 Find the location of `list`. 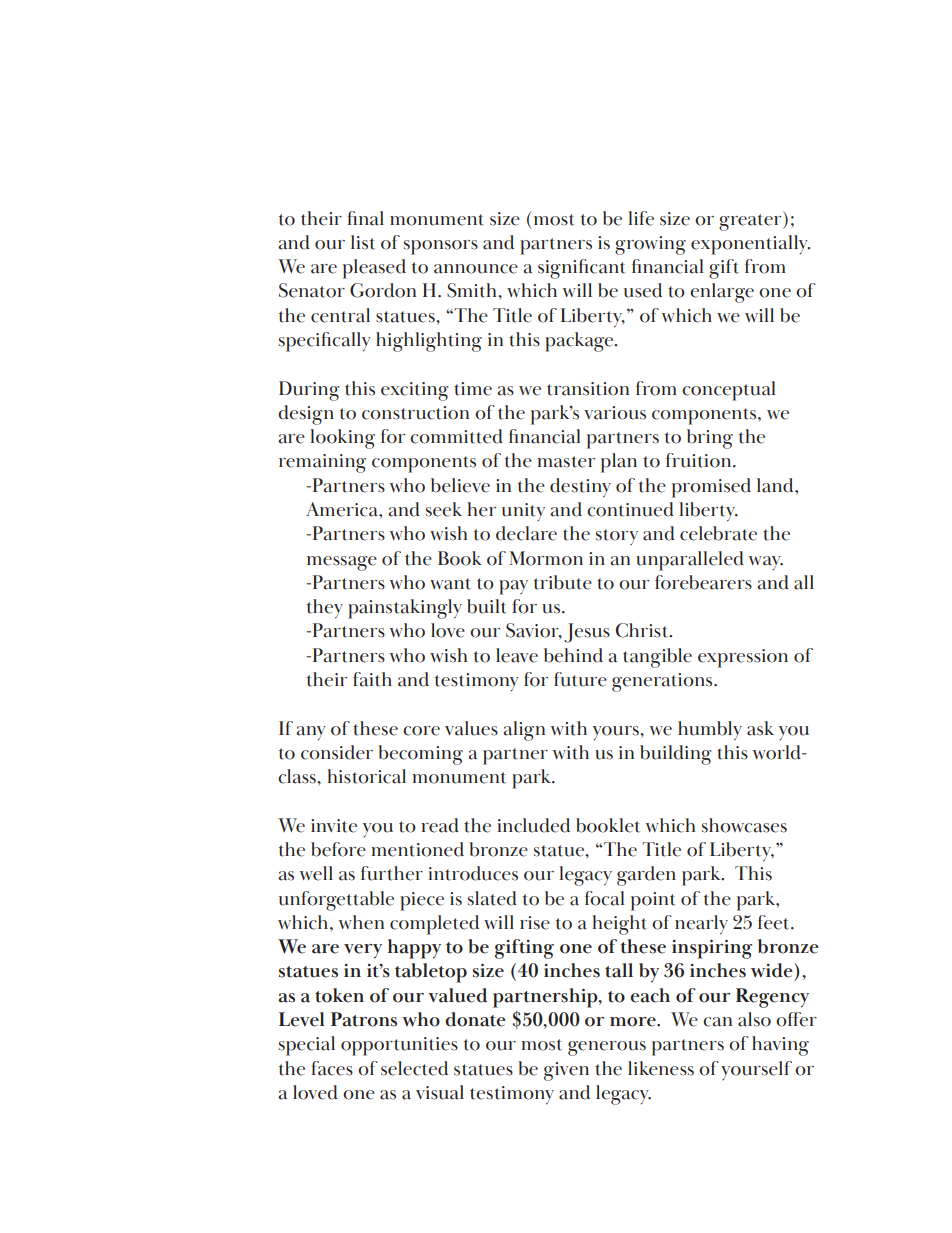

list is located at coordinates (363, 242).
